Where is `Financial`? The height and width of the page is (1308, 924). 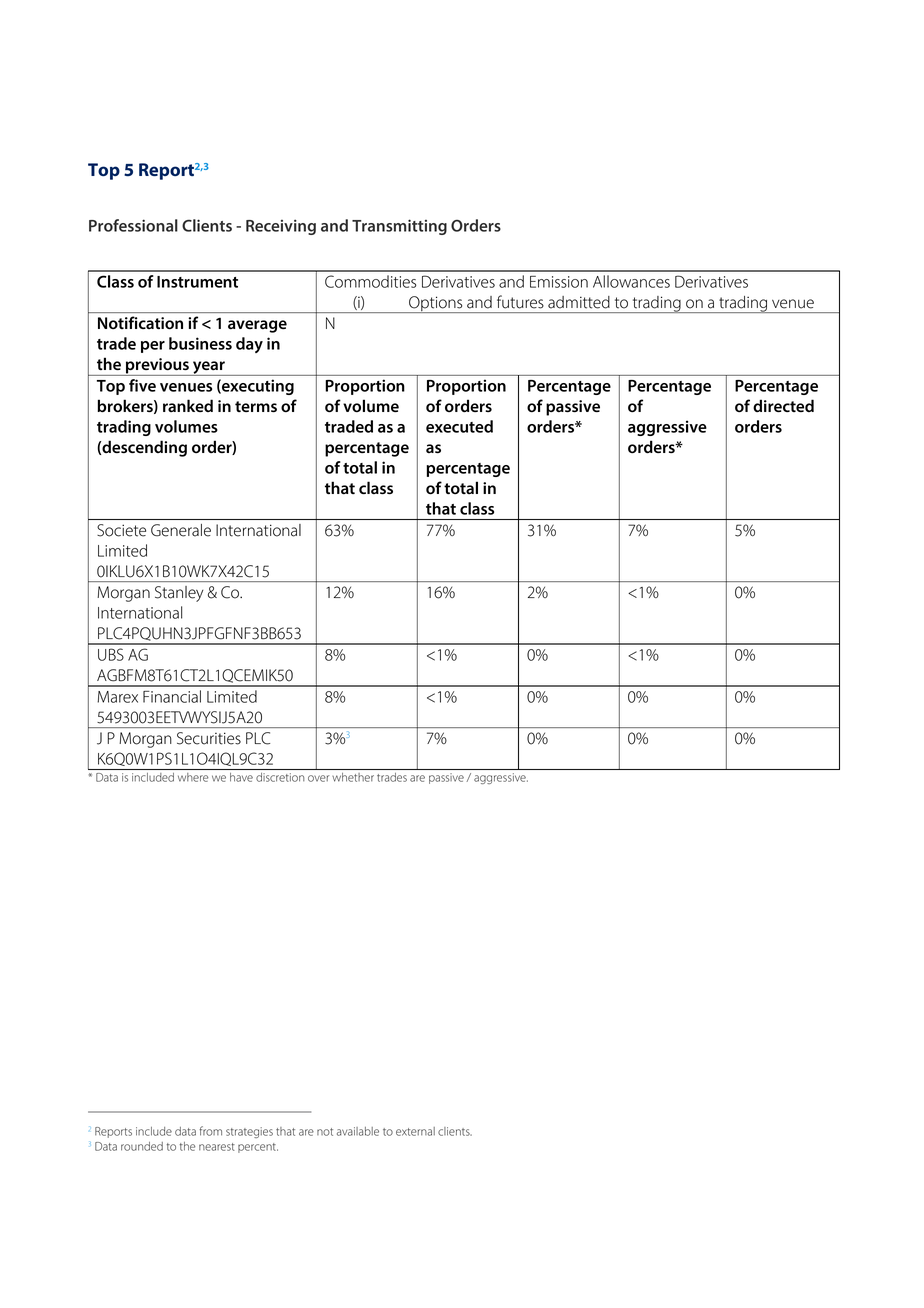 Financial is located at coordinates (172, 696).
